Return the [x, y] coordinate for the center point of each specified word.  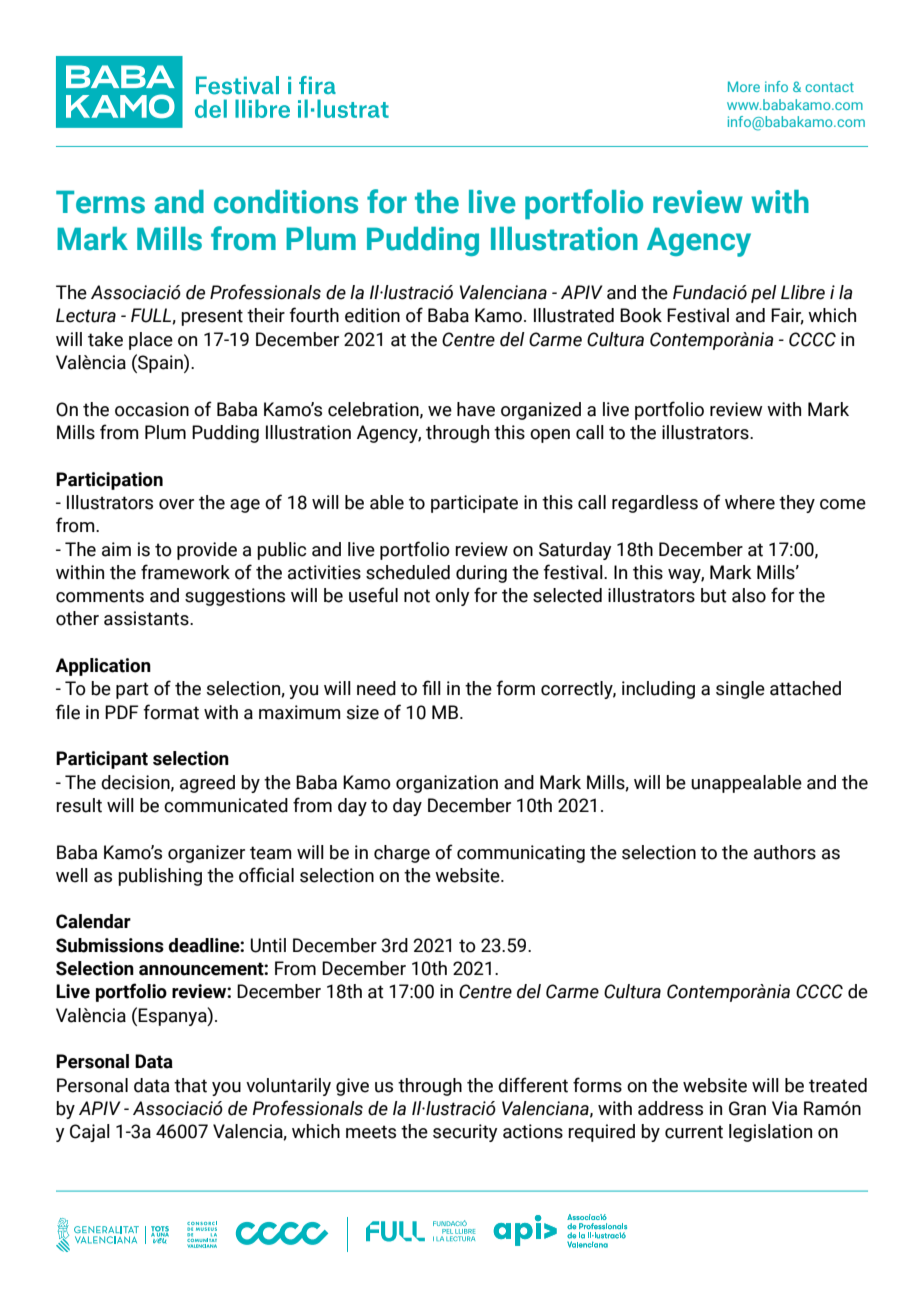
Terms [100, 202]
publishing [160, 877]
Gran [747, 1108]
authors [785, 852]
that [190, 1085]
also [749, 595]
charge [402, 854]
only [452, 597]
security [465, 1133]
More [744, 86]
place [151, 341]
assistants [147, 618]
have [476, 409]
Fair [787, 316]
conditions [286, 202]
